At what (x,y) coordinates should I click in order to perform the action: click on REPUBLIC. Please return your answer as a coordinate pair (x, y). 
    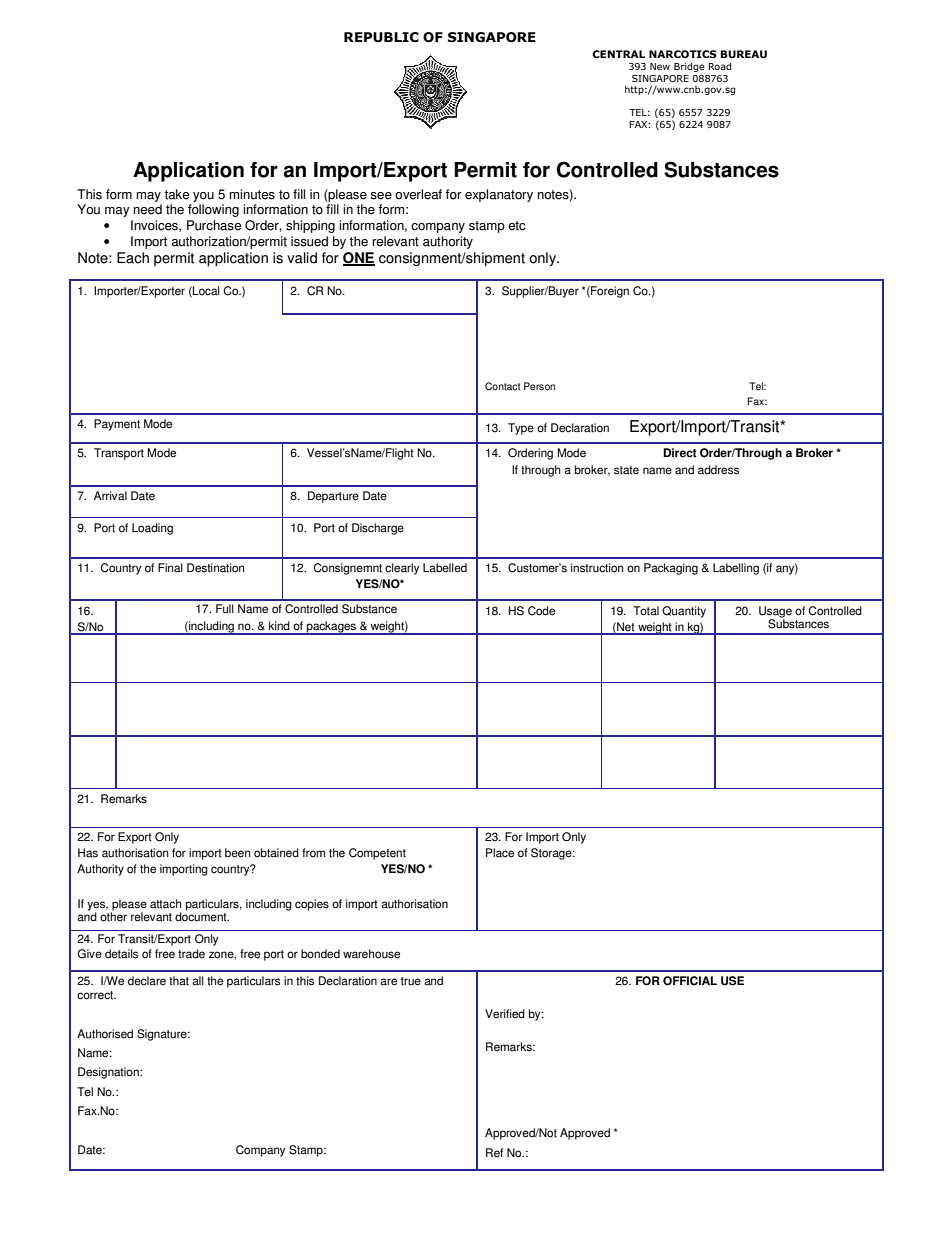
    Looking at the image, I should click on (381, 37).
